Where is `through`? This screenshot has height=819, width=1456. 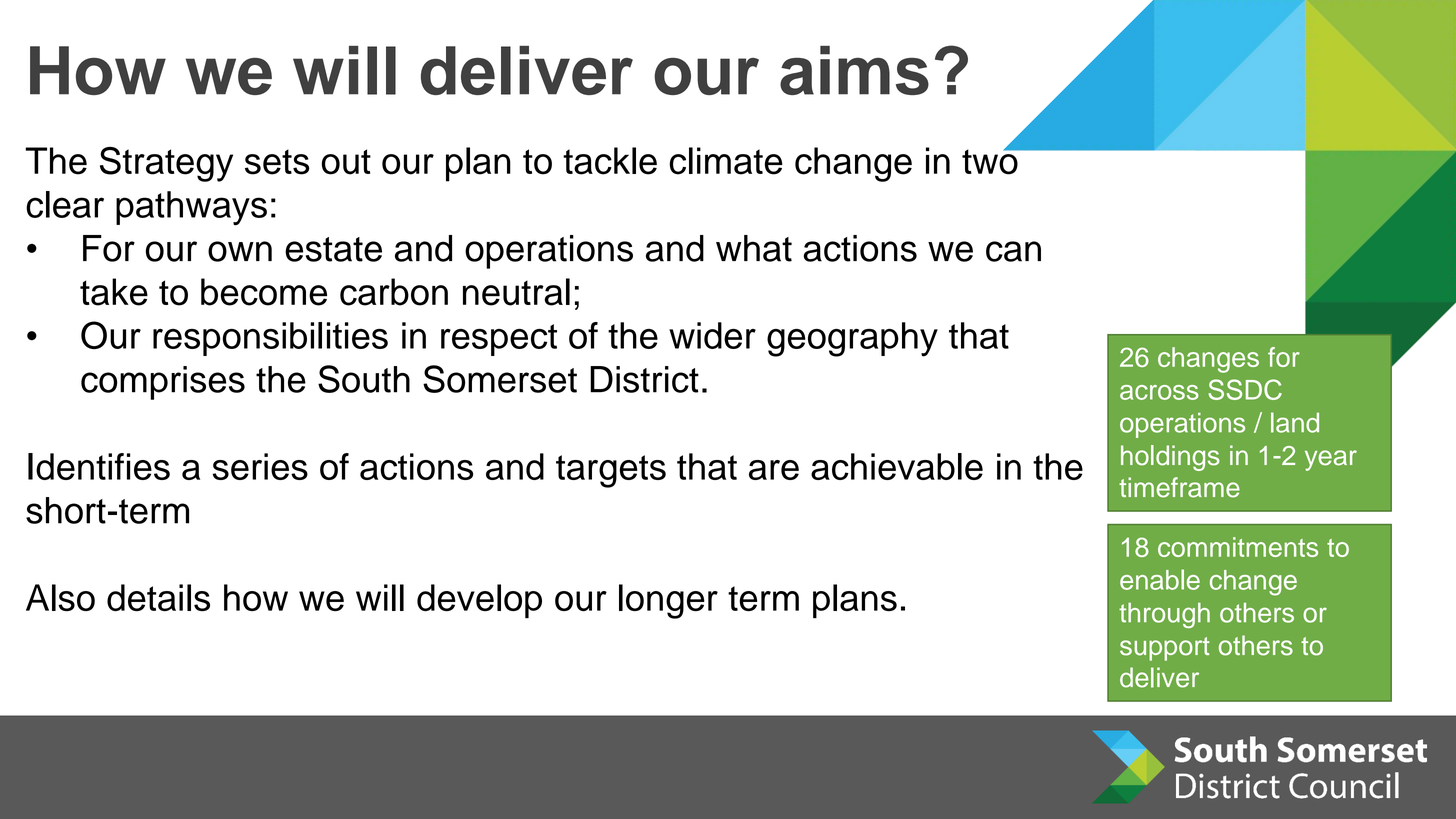 through is located at coordinates (1164, 615).
